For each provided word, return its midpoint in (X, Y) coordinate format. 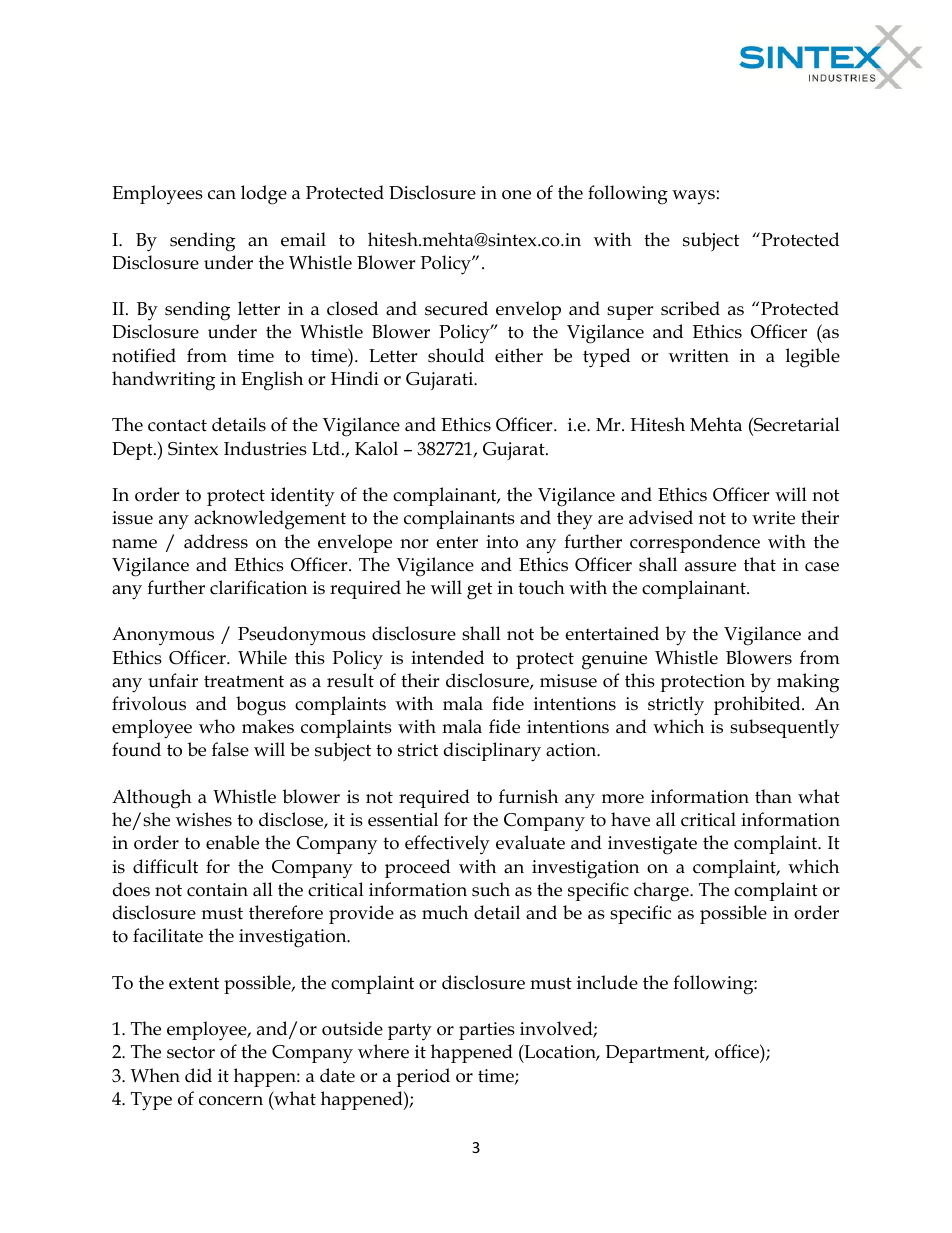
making (808, 683)
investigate (652, 845)
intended (447, 657)
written (699, 356)
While (262, 657)
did (198, 1075)
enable (232, 842)
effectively (447, 845)
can (222, 195)
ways (693, 197)
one (516, 195)
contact (177, 425)
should (456, 355)
